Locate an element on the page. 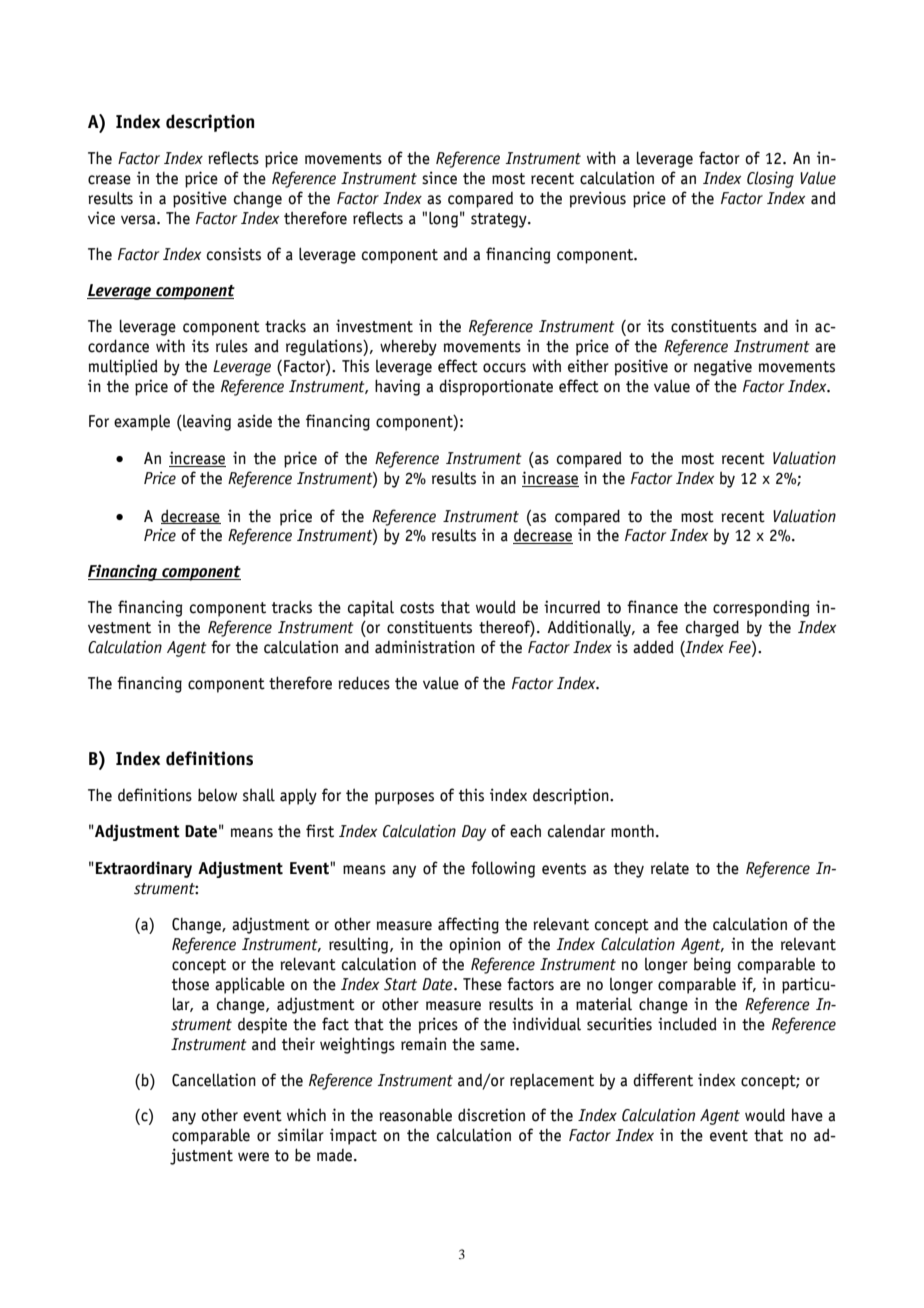 This page has height=1308, width=924. Cancellation is located at coordinates (214, 1080).
